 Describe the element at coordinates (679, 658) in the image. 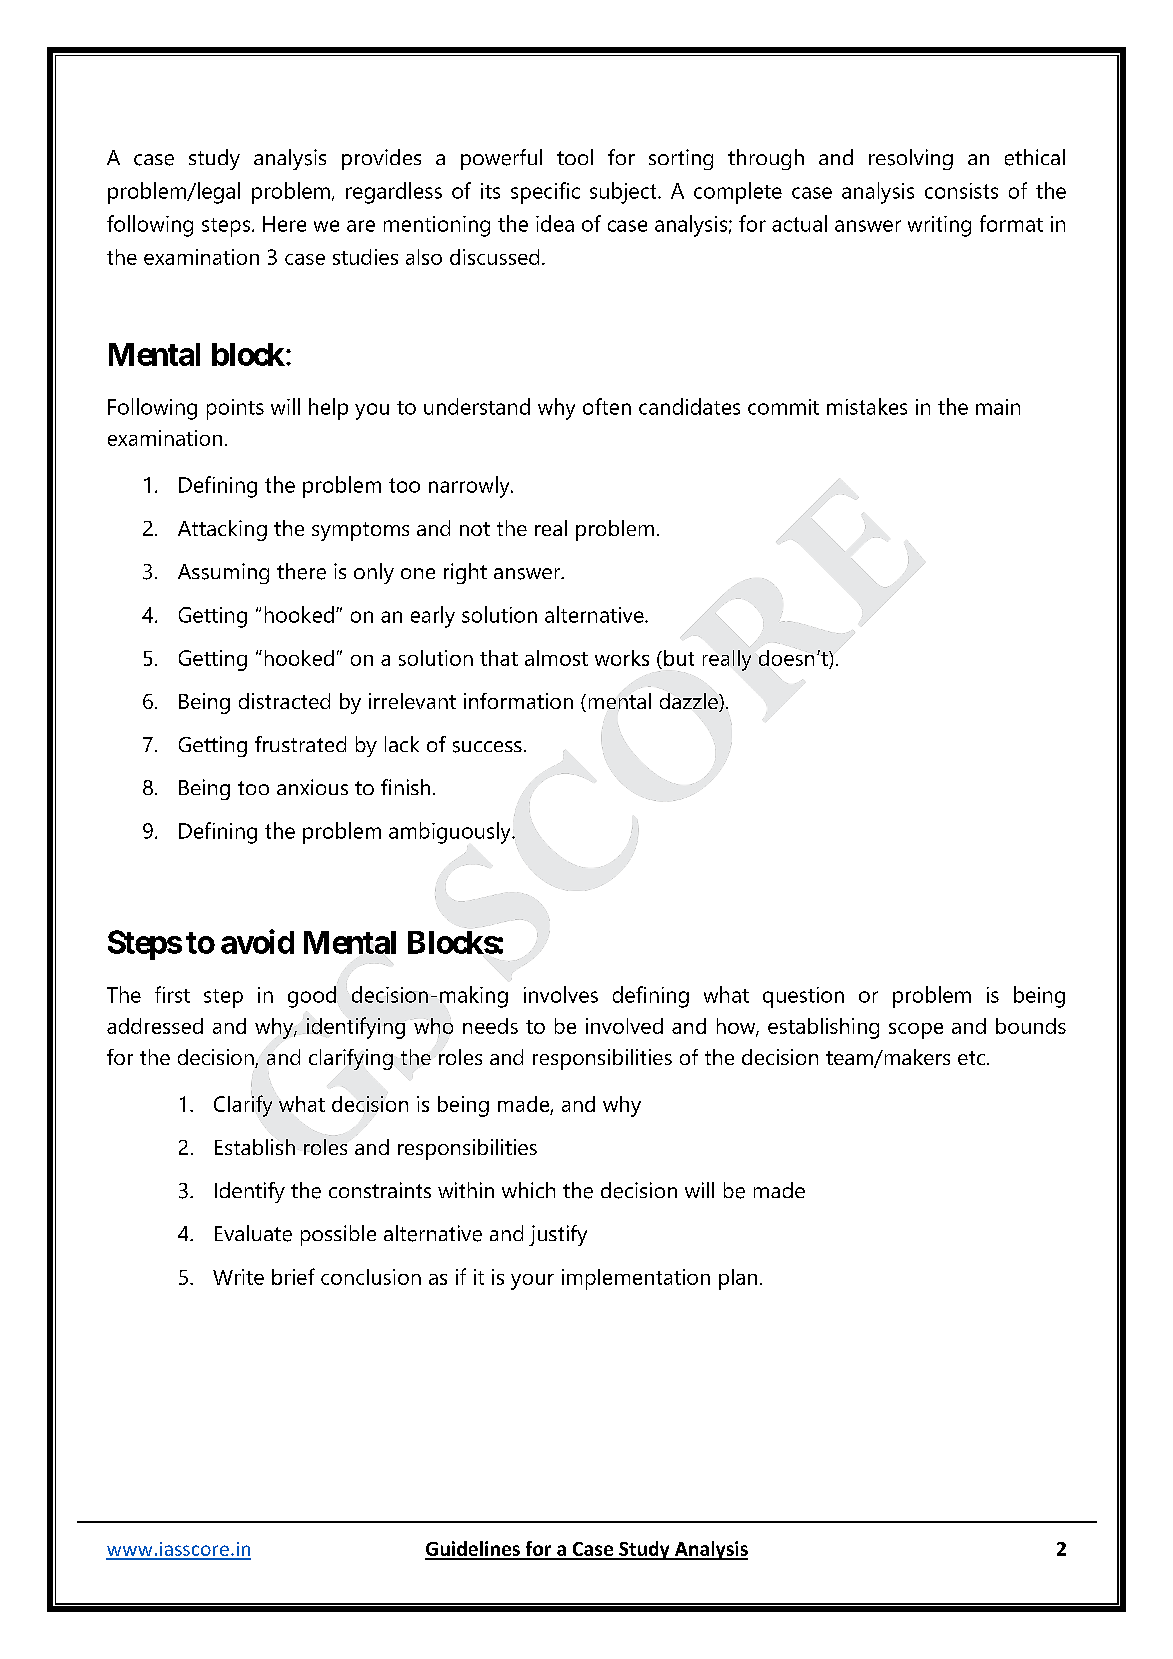

I see `but` at that location.
